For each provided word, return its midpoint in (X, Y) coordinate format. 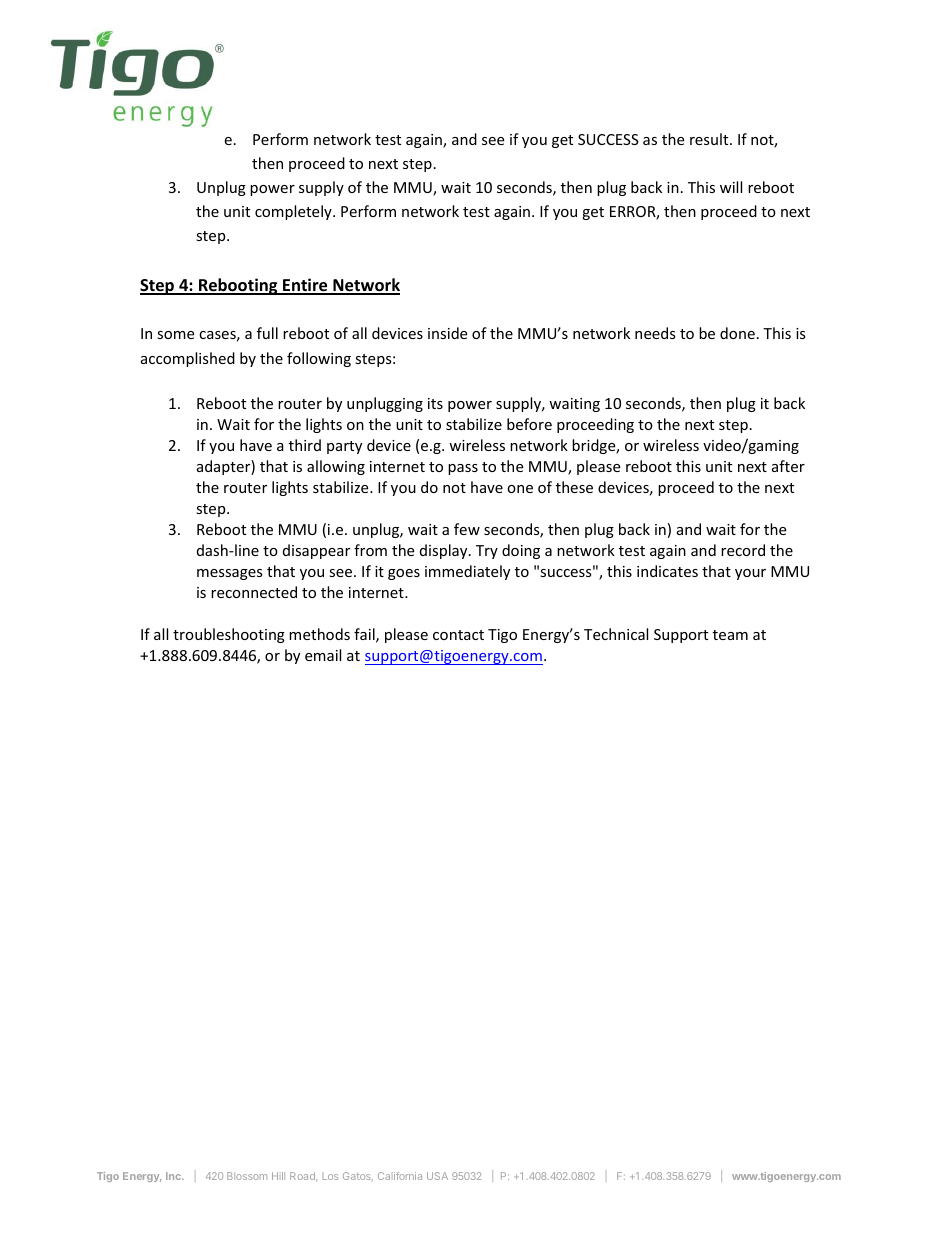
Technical (616, 634)
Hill (278, 1176)
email (323, 655)
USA (437, 1176)
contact (458, 635)
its (435, 403)
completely (294, 212)
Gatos (358, 1176)
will (731, 187)
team (730, 635)
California (400, 1176)
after (788, 466)
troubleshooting (229, 635)
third (305, 445)
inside (447, 333)
